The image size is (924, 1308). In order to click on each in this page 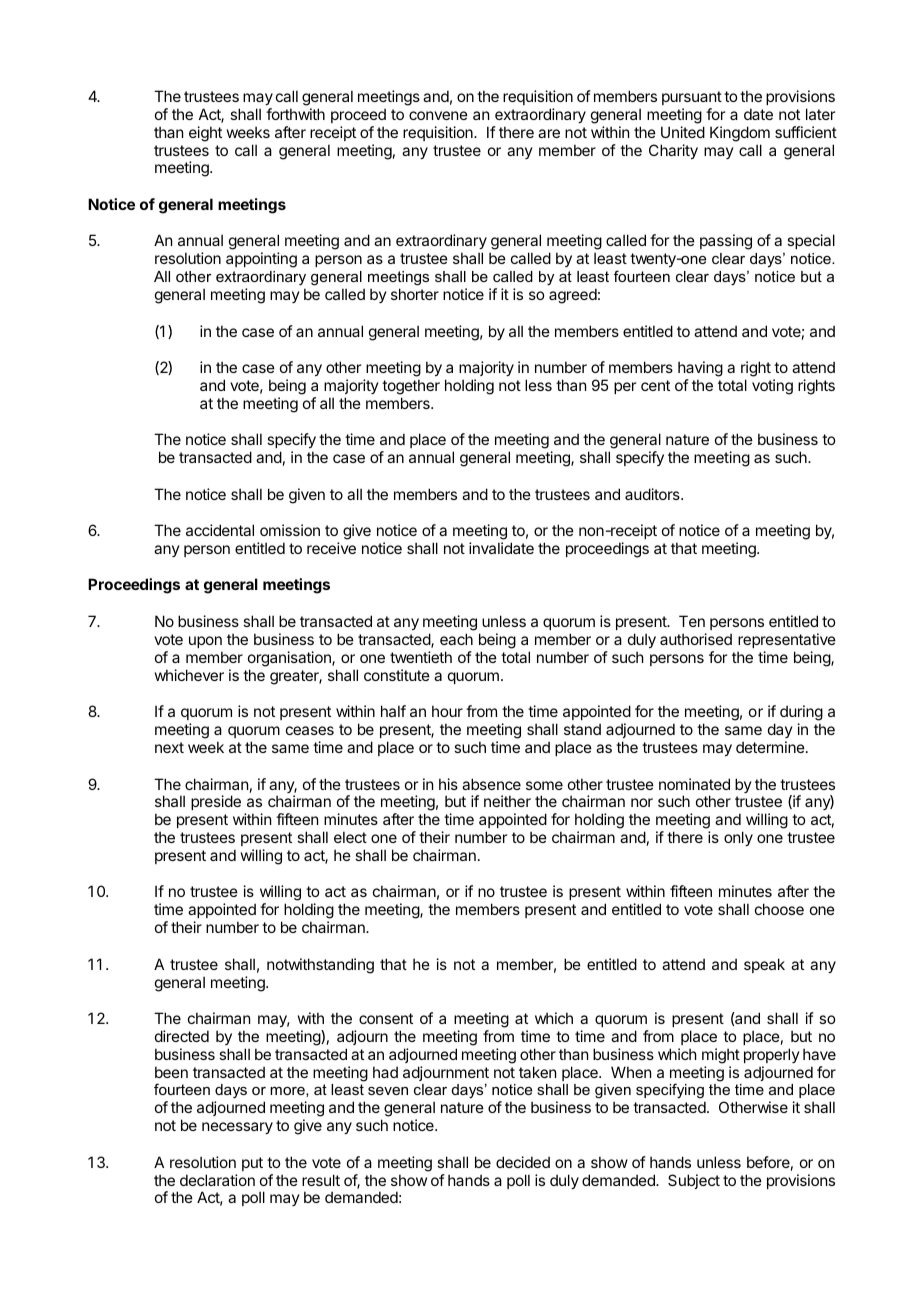, I will do `click(456, 639)`.
